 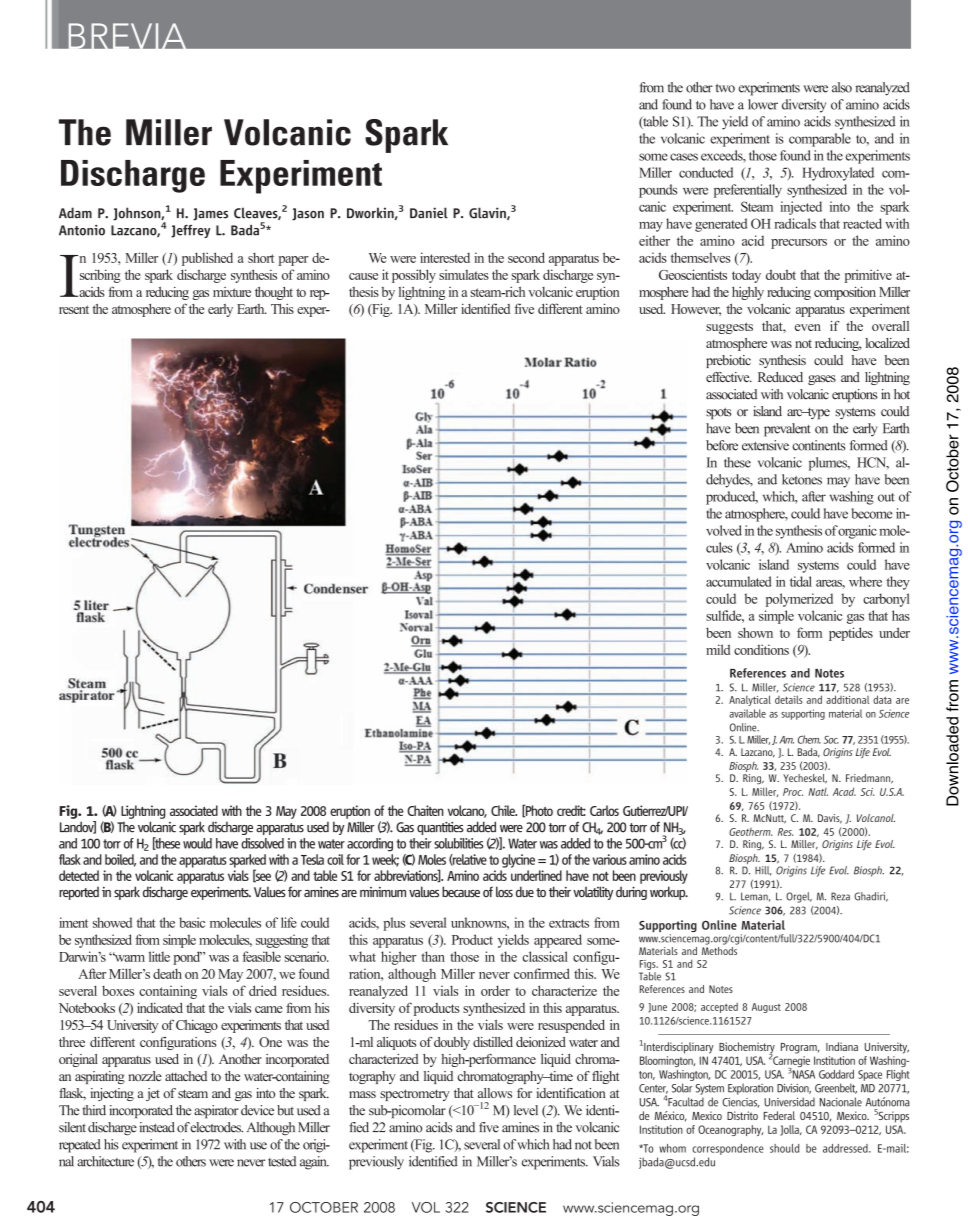 I want to click on Adam, so click(x=75, y=212).
